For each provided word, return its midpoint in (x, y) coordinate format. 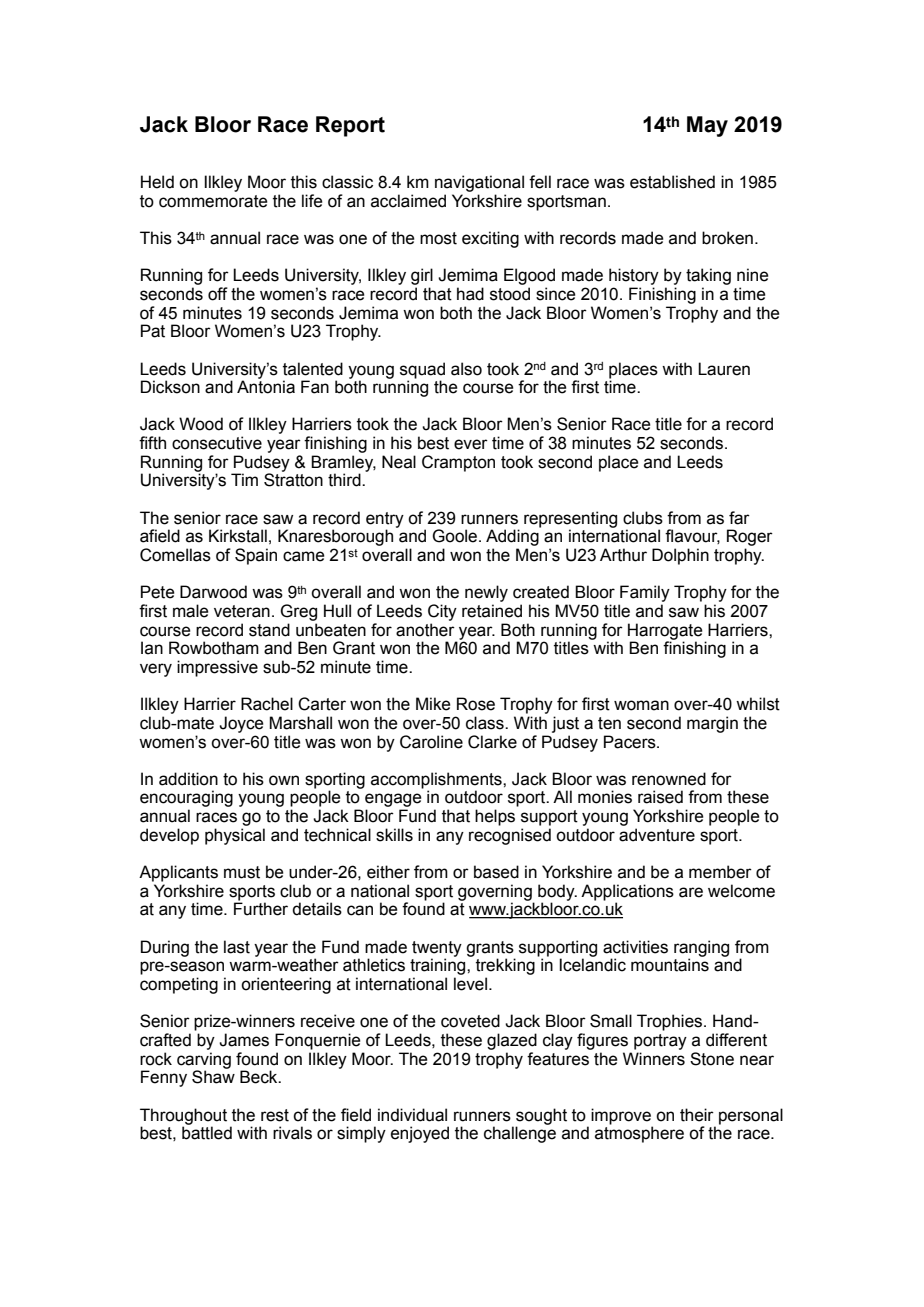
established (672, 182)
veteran (242, 611)
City (442, 612)
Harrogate (665, 632)
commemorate (213, 201)
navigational (479, 183)
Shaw (213, 1076)
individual (412, 1115)
